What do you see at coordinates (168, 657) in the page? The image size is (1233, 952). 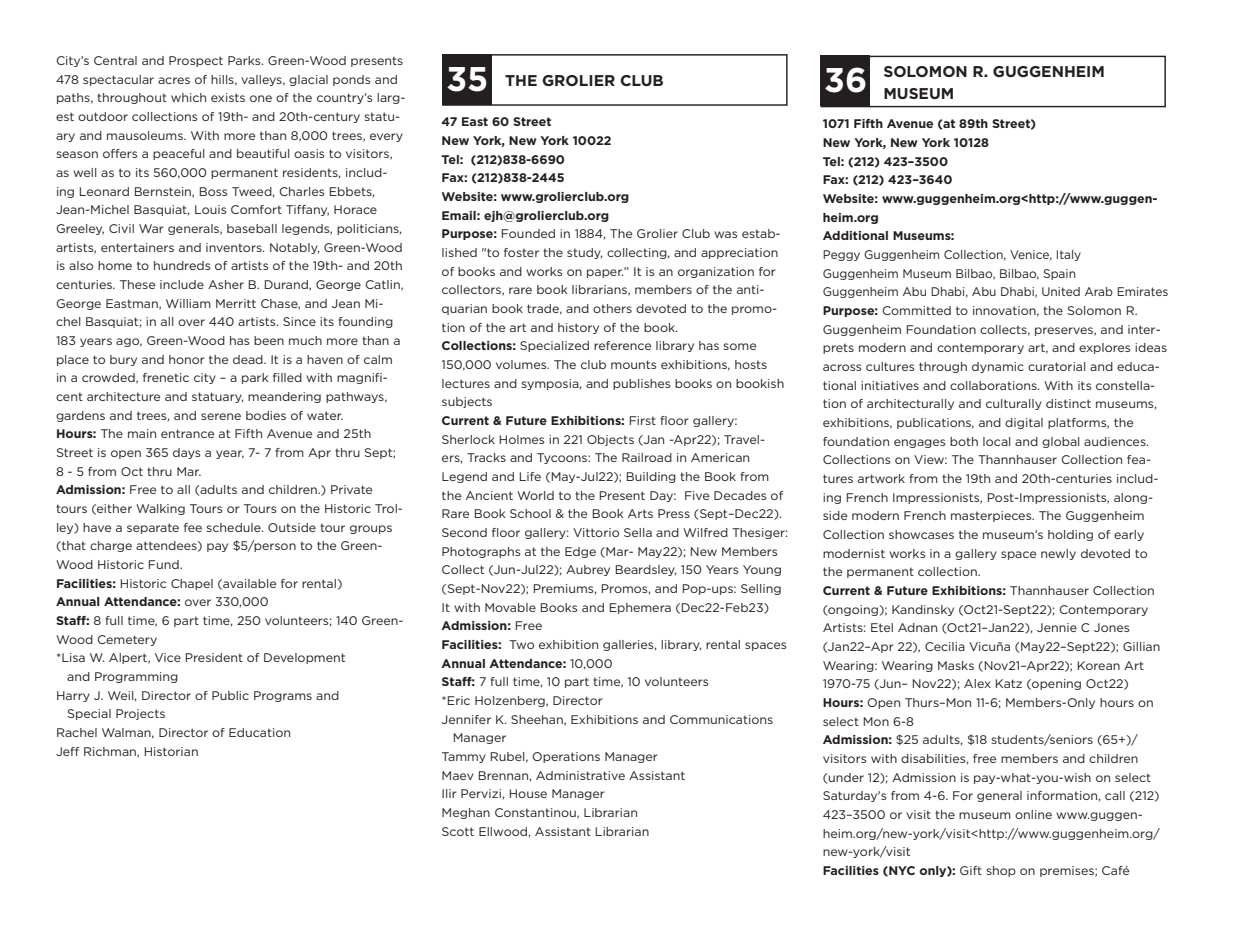 I see `Vice` at bounding box center [168, 657].
